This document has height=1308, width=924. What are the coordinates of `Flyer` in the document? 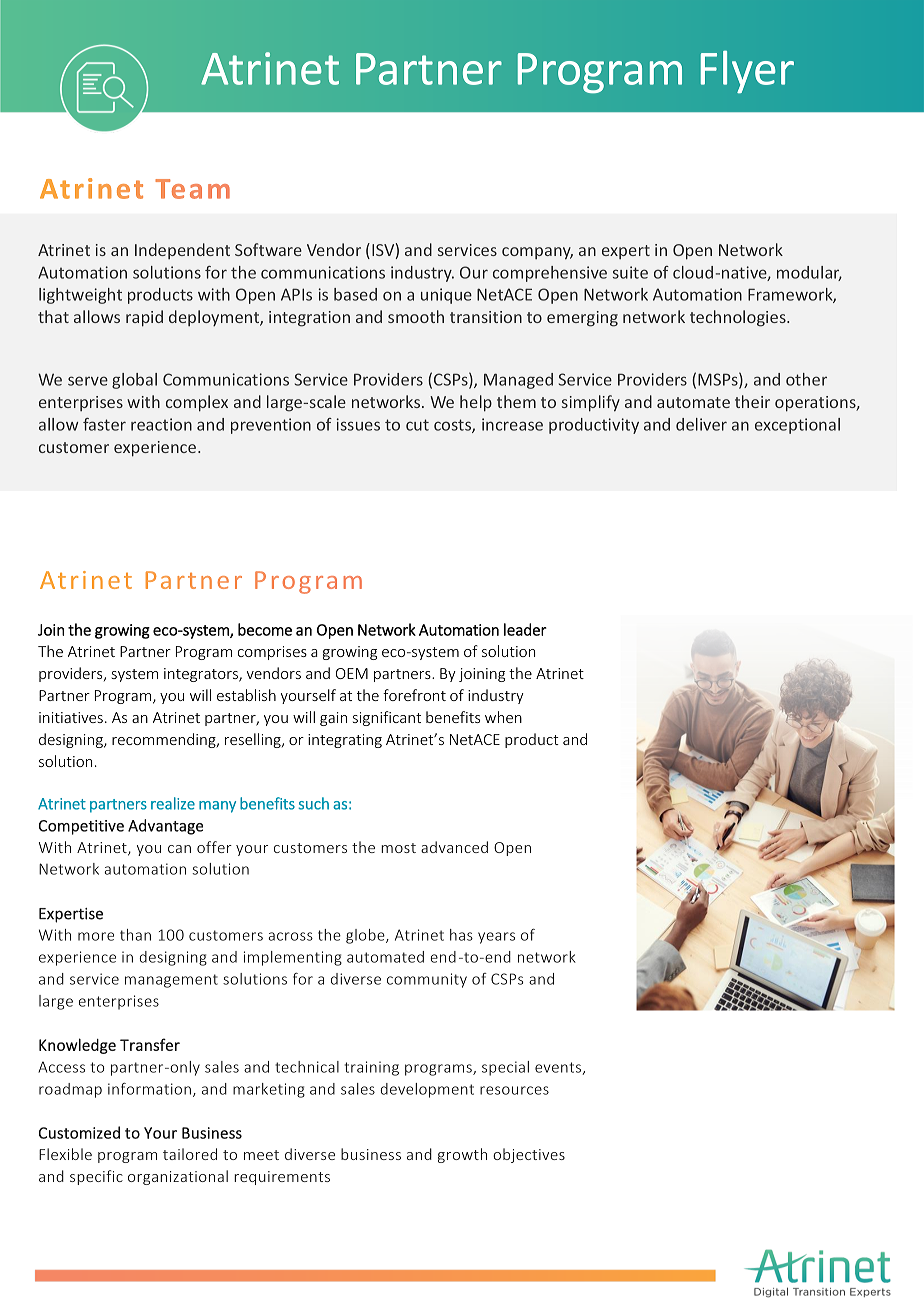 It's located at (747, 72).
